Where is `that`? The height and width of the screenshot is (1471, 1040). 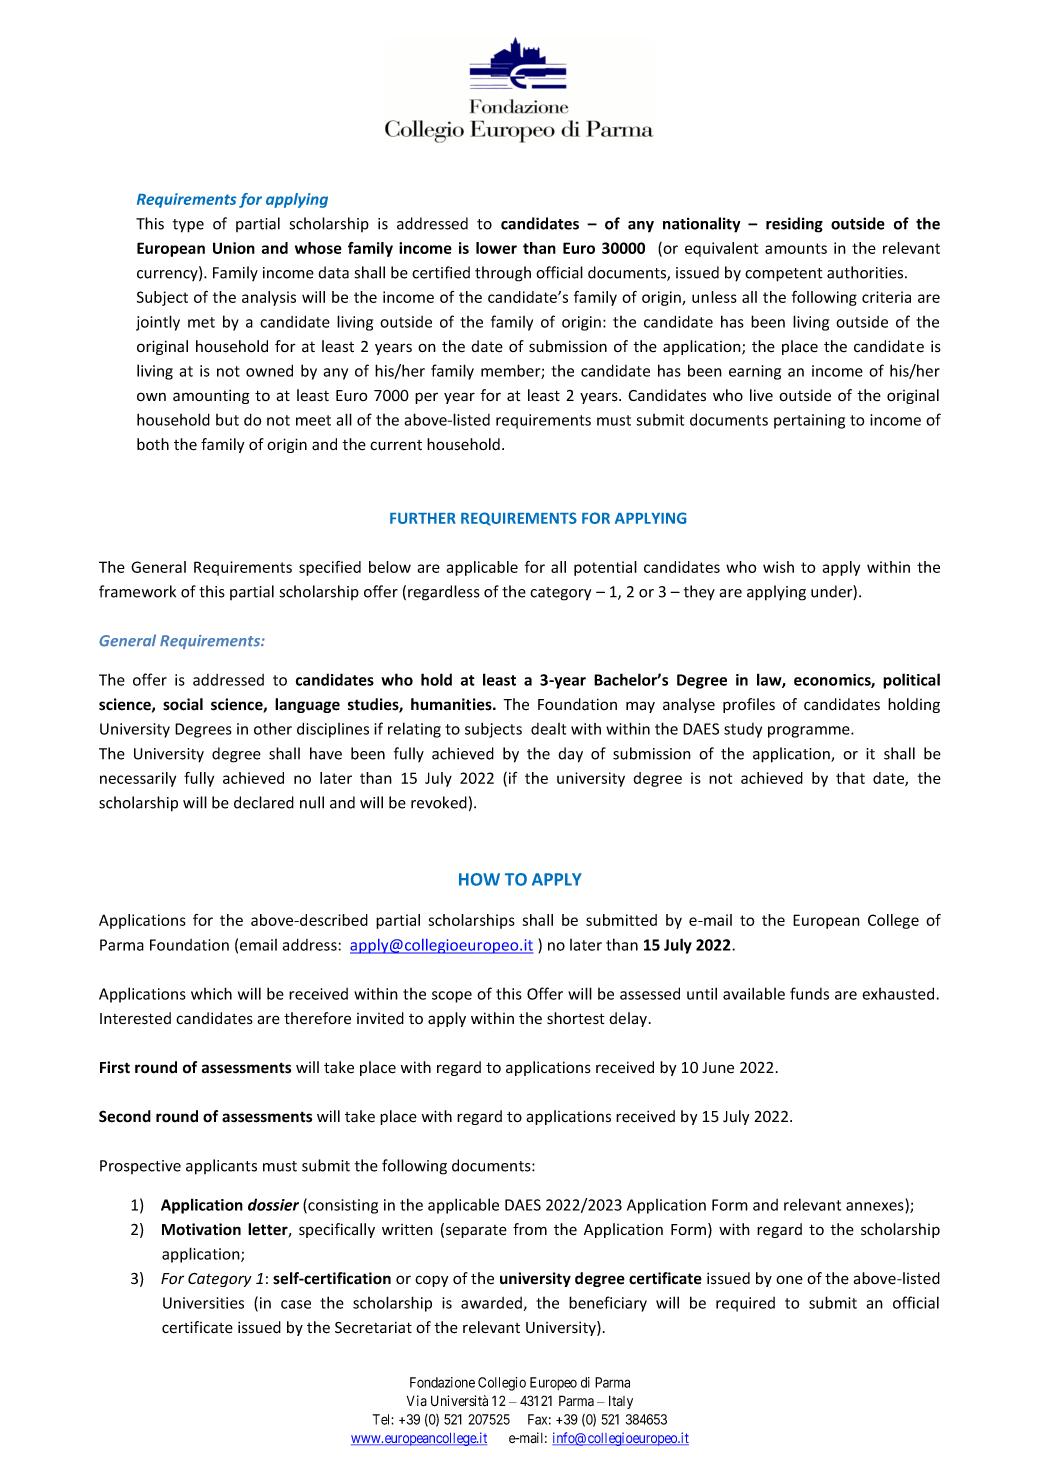
that is located at coordinates (850, 778).
